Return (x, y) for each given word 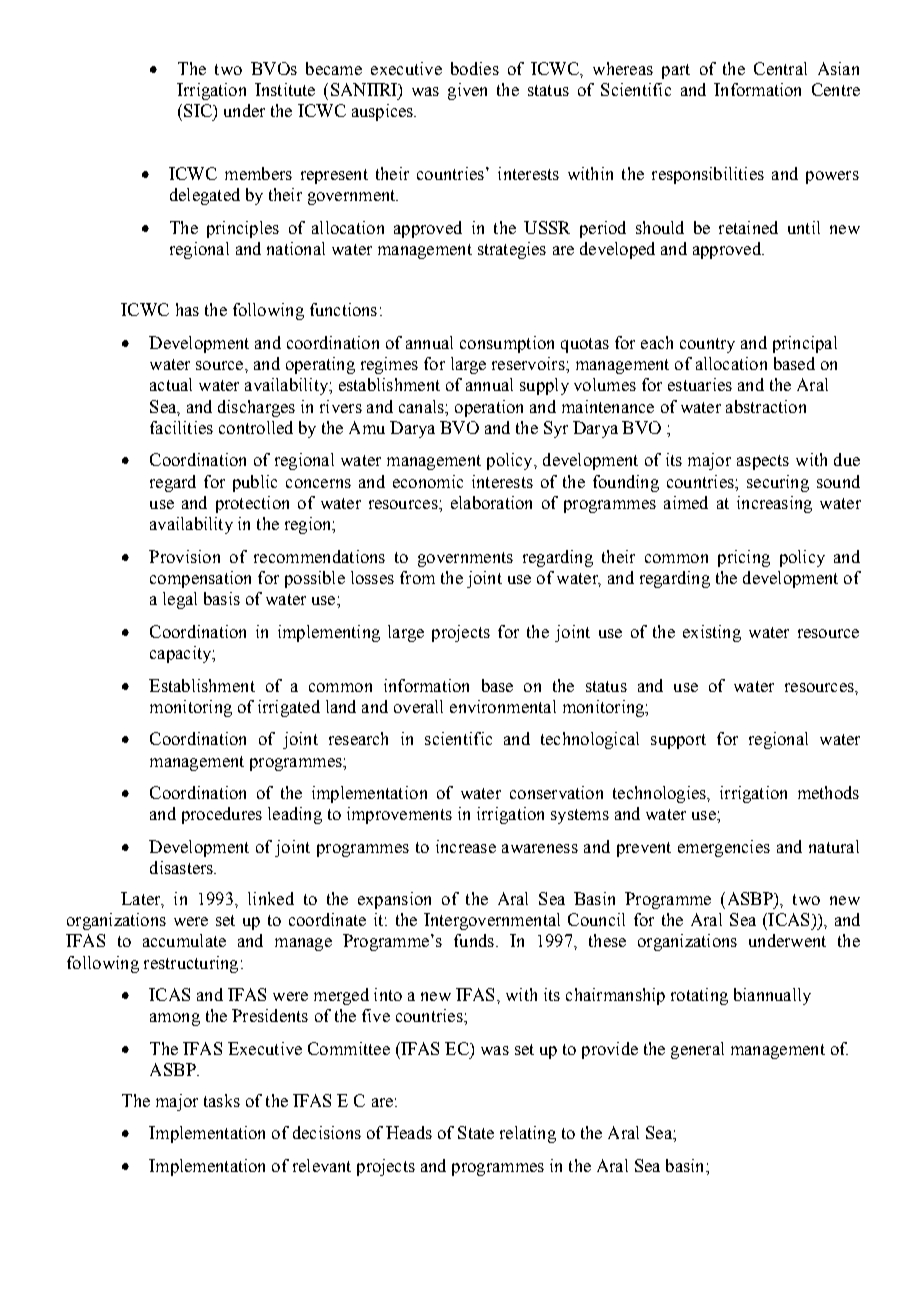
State (476, 1132)
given (467, 91)
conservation (556, 792)
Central (780, 68)
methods (828, 792)
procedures (222, 815)
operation (489, 408)
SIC (199, 110)
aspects (763, 462)
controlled (256, 427)
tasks (222, 1100)
